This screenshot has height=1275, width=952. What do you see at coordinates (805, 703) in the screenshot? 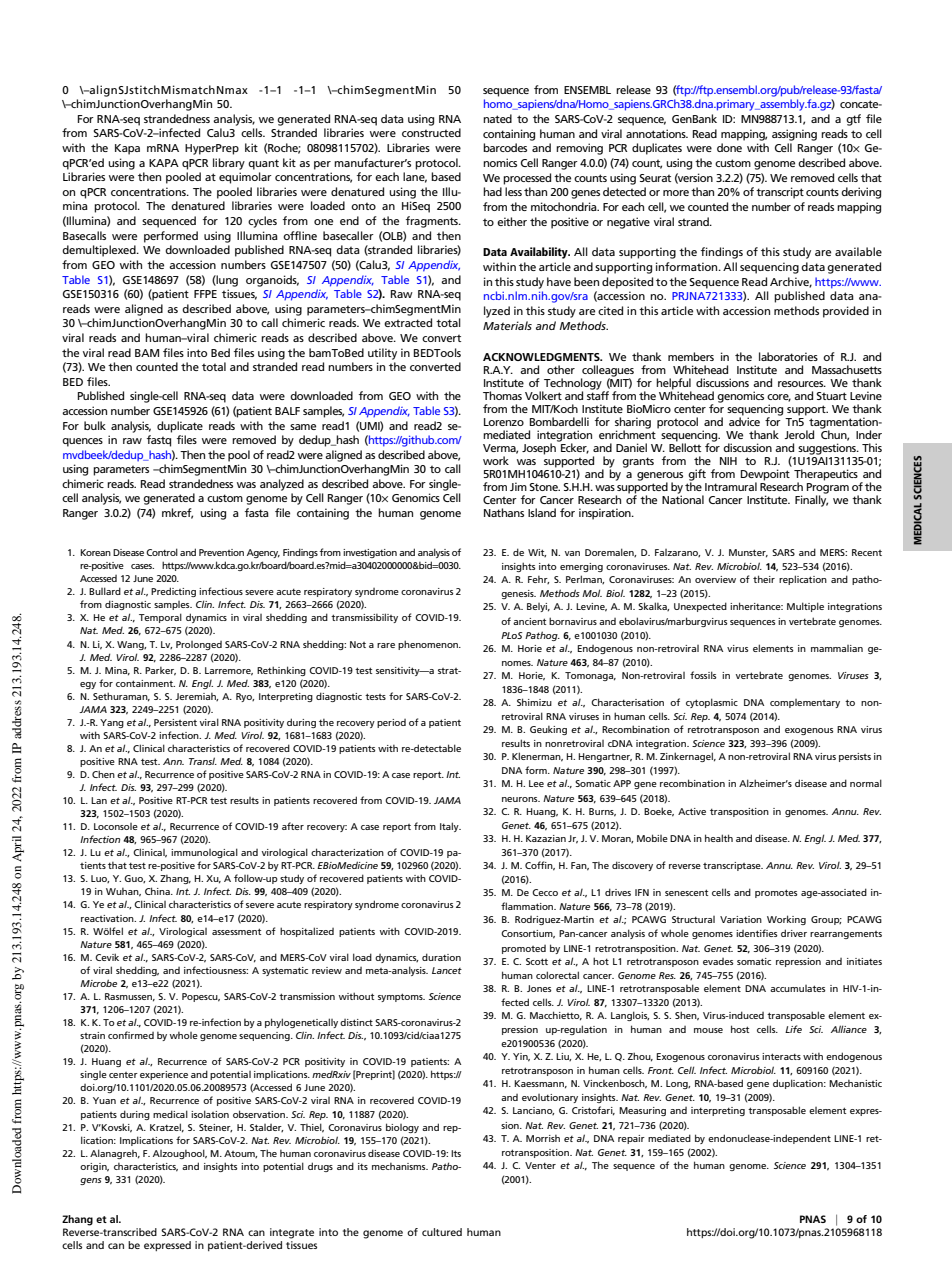
I see `complementary` at bounding box center [805, 703].
